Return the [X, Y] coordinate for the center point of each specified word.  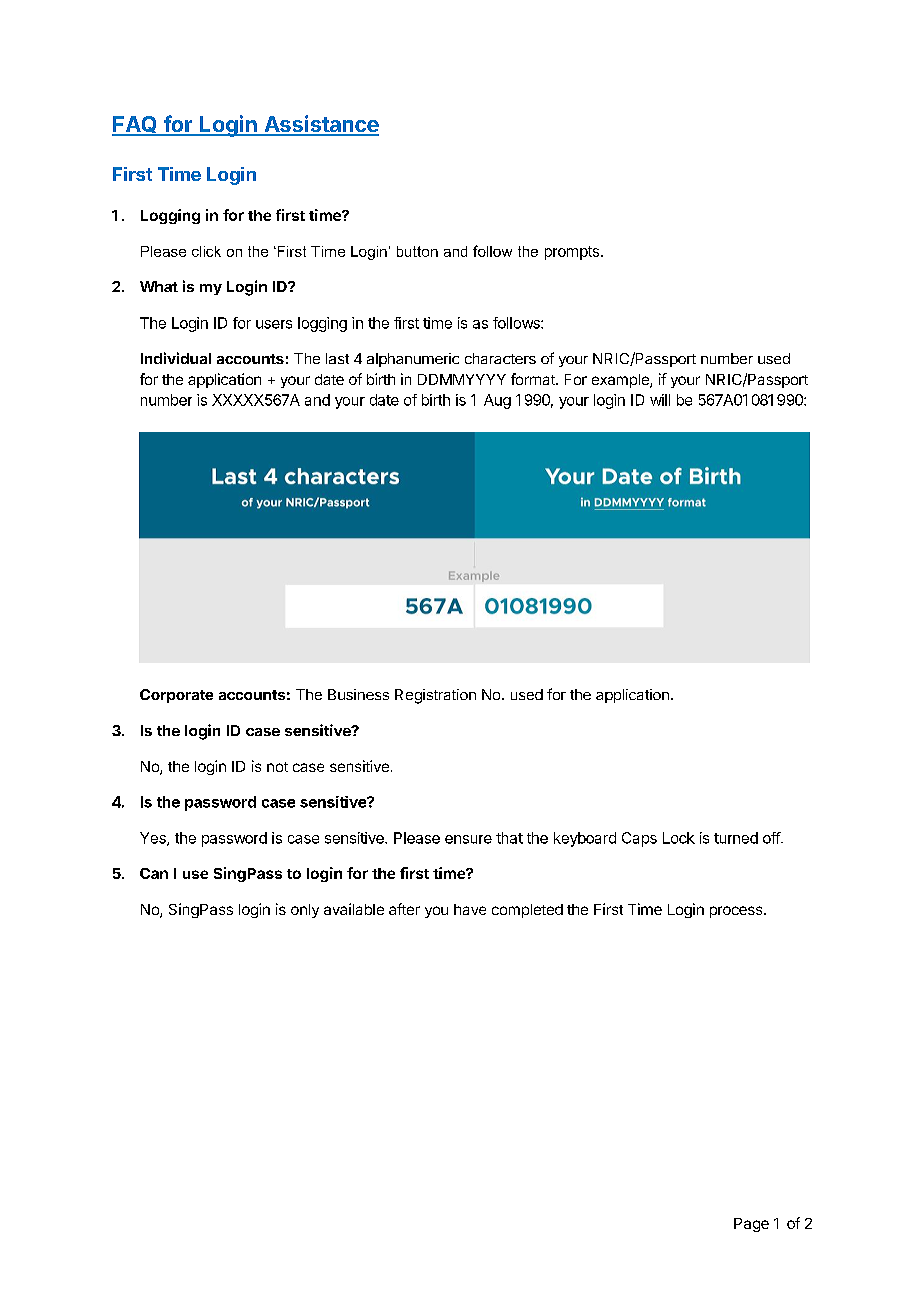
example [621, 381]
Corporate [176, 696]
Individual [176, 358]
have [470, 909]
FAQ [135, 126]
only [305, 911]
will [660, 400]
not [277, 767]
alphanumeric [413, 360]
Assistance [320, 125]
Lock [679, 838]
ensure [468, 839]
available [354, 909]
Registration [435, 696]
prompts [572, 253]
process [737, 912]
